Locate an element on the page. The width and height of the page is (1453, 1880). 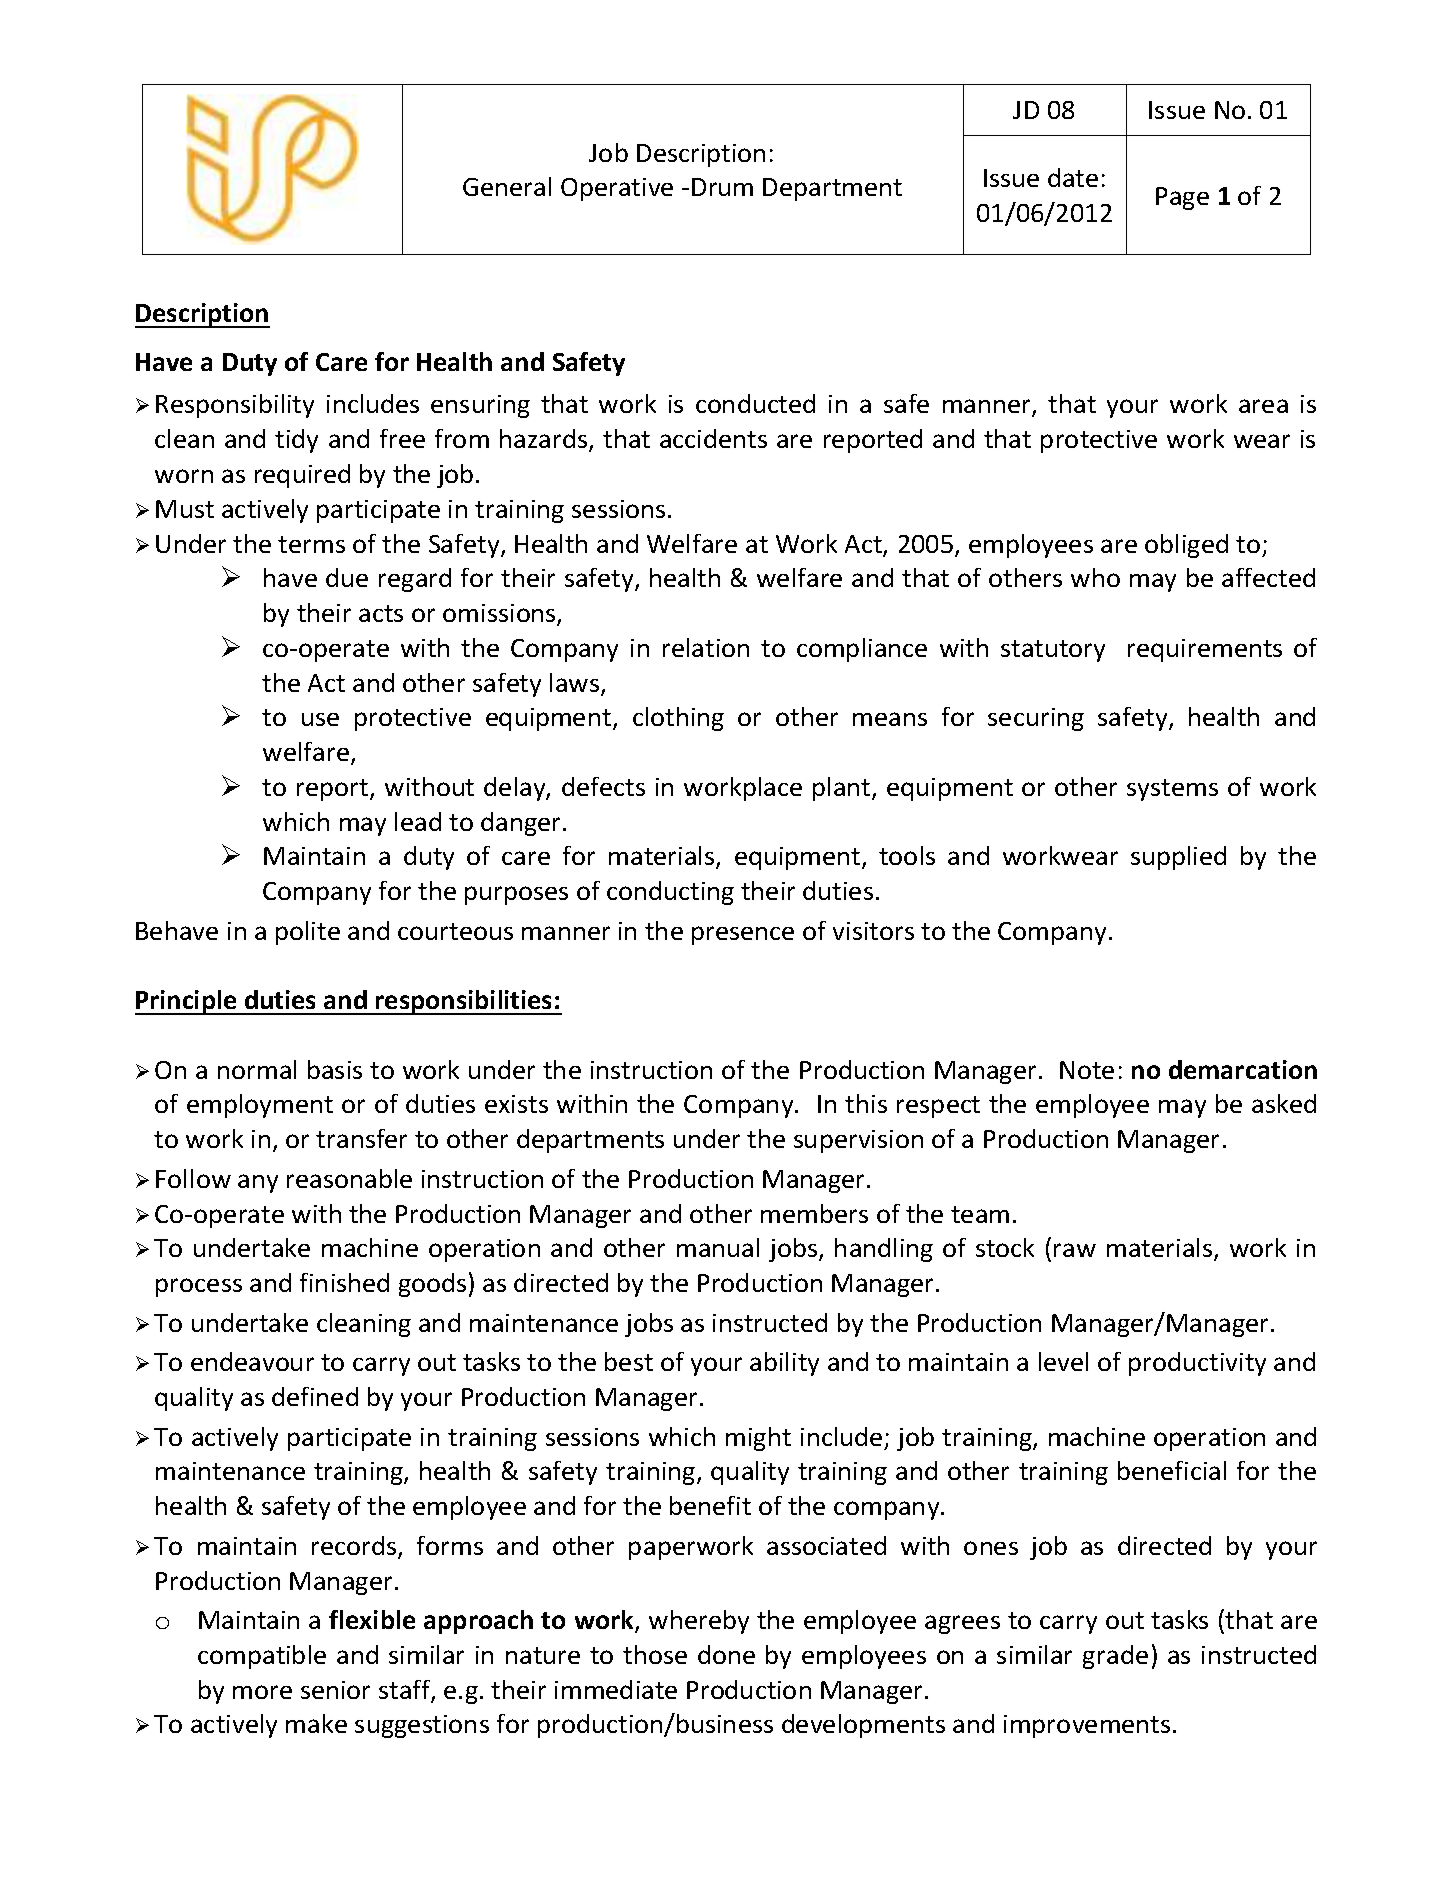
presence is located at coordinates (743, 935).
